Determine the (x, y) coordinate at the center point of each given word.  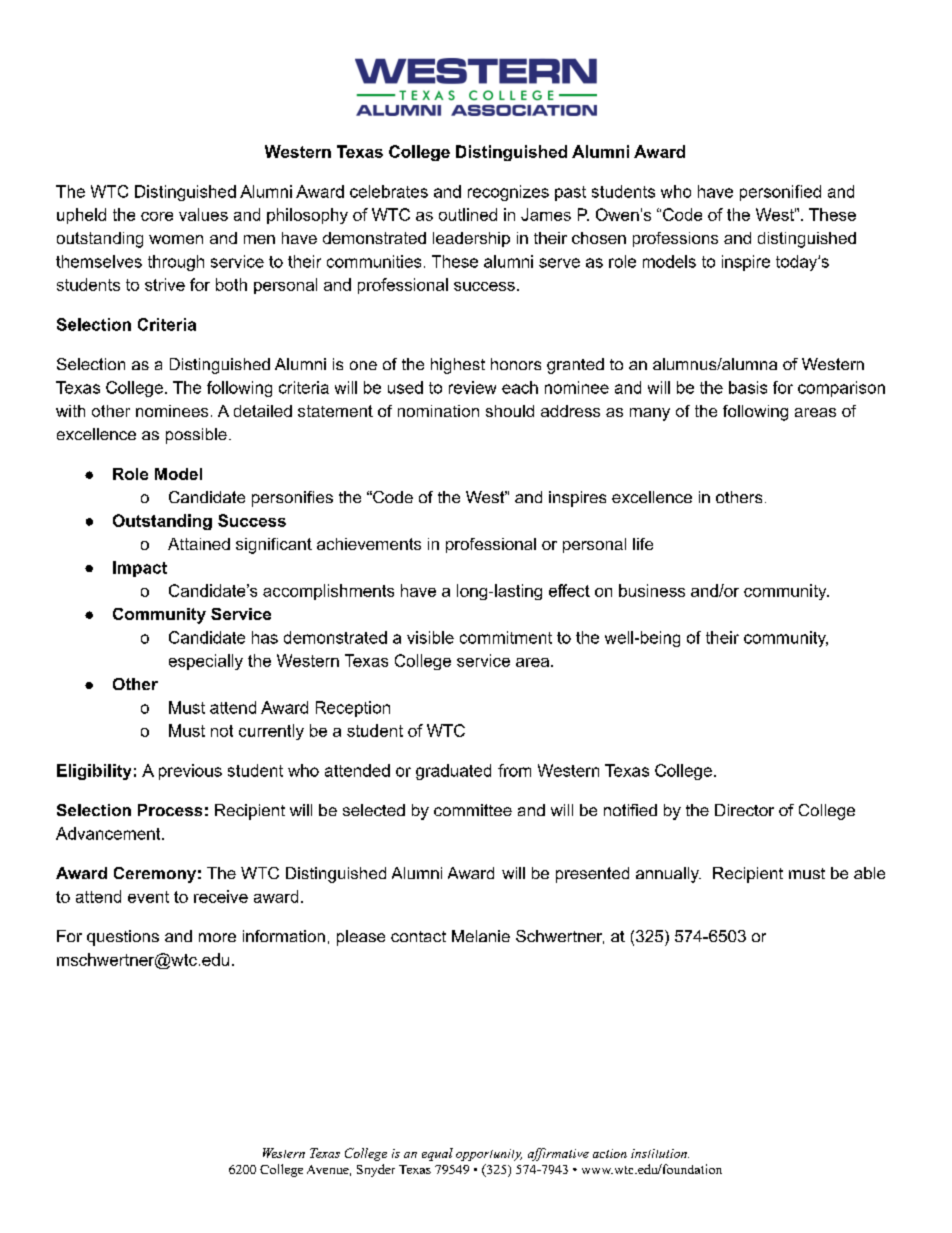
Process (170, 810)
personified (780, 193)
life (643, 544)
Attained (199, 544)
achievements (369, 544)
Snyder (376, 1170)
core (157, 216)
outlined (468, 214)
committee (473, 810)
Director (744, 810)
